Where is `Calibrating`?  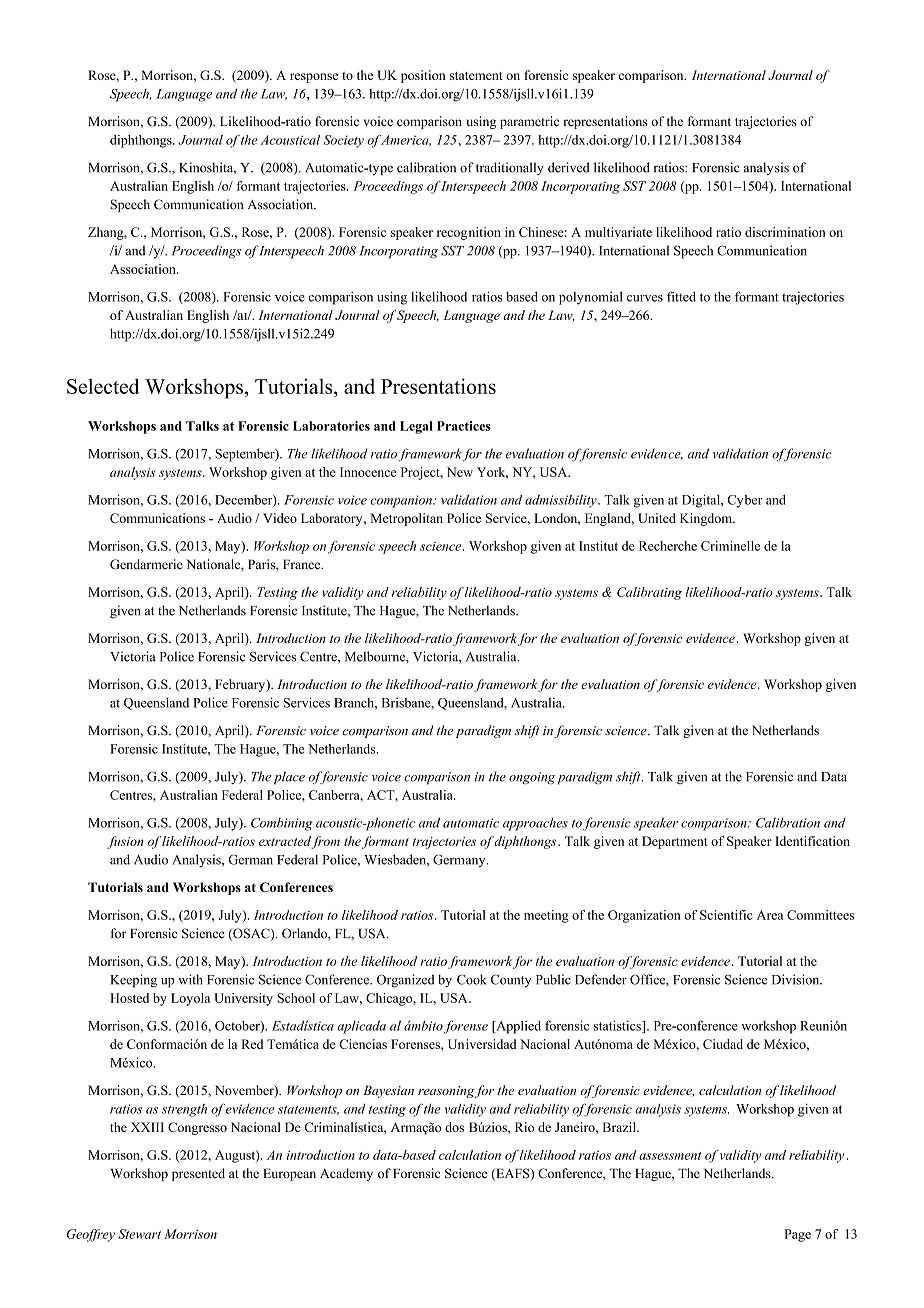 Calibrating is located at coordinates (649, 593).
